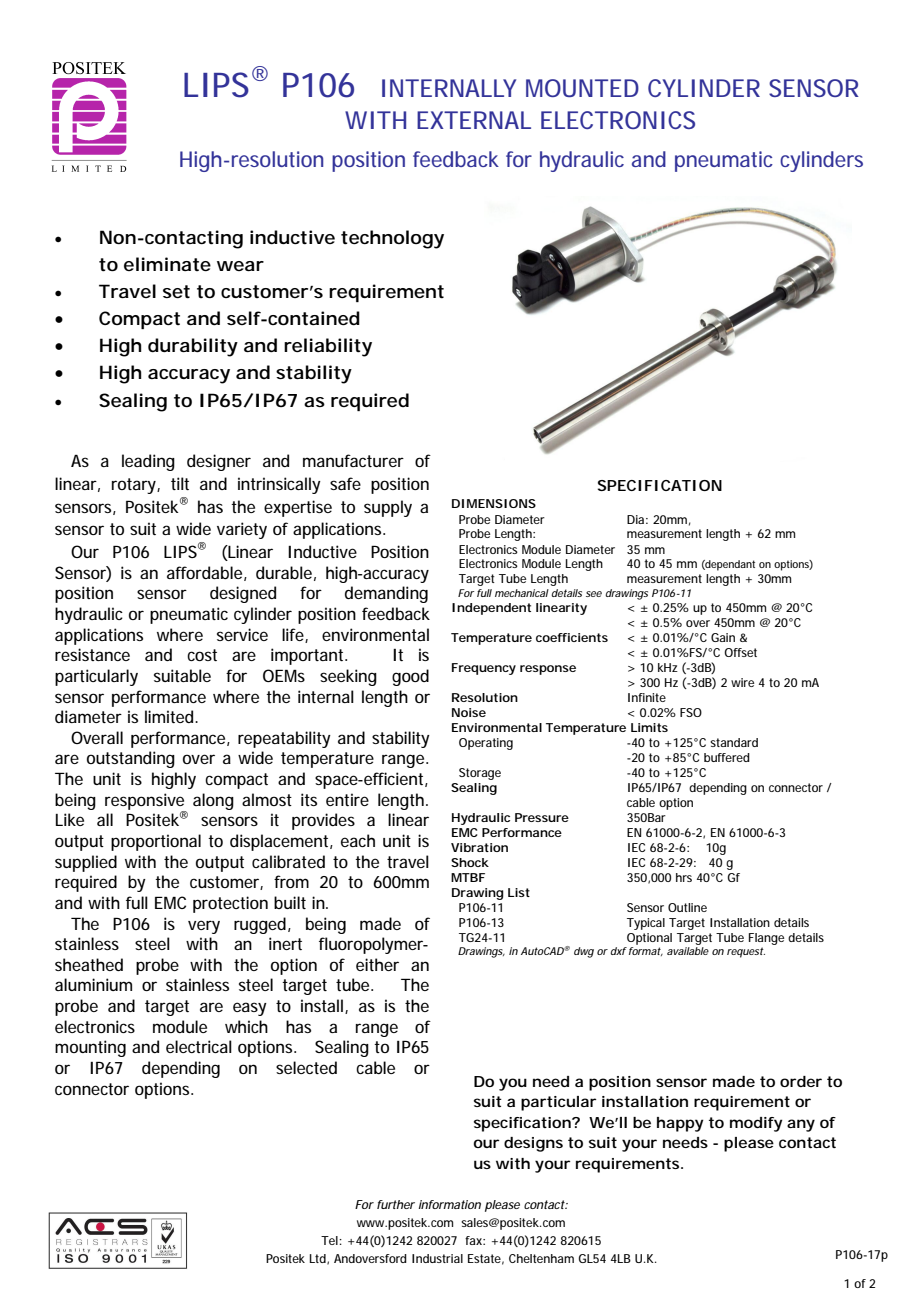  What do you see at coordinates (582, 88) in the page?
I see `MOUNTED` at bounding box center [582, 88].
